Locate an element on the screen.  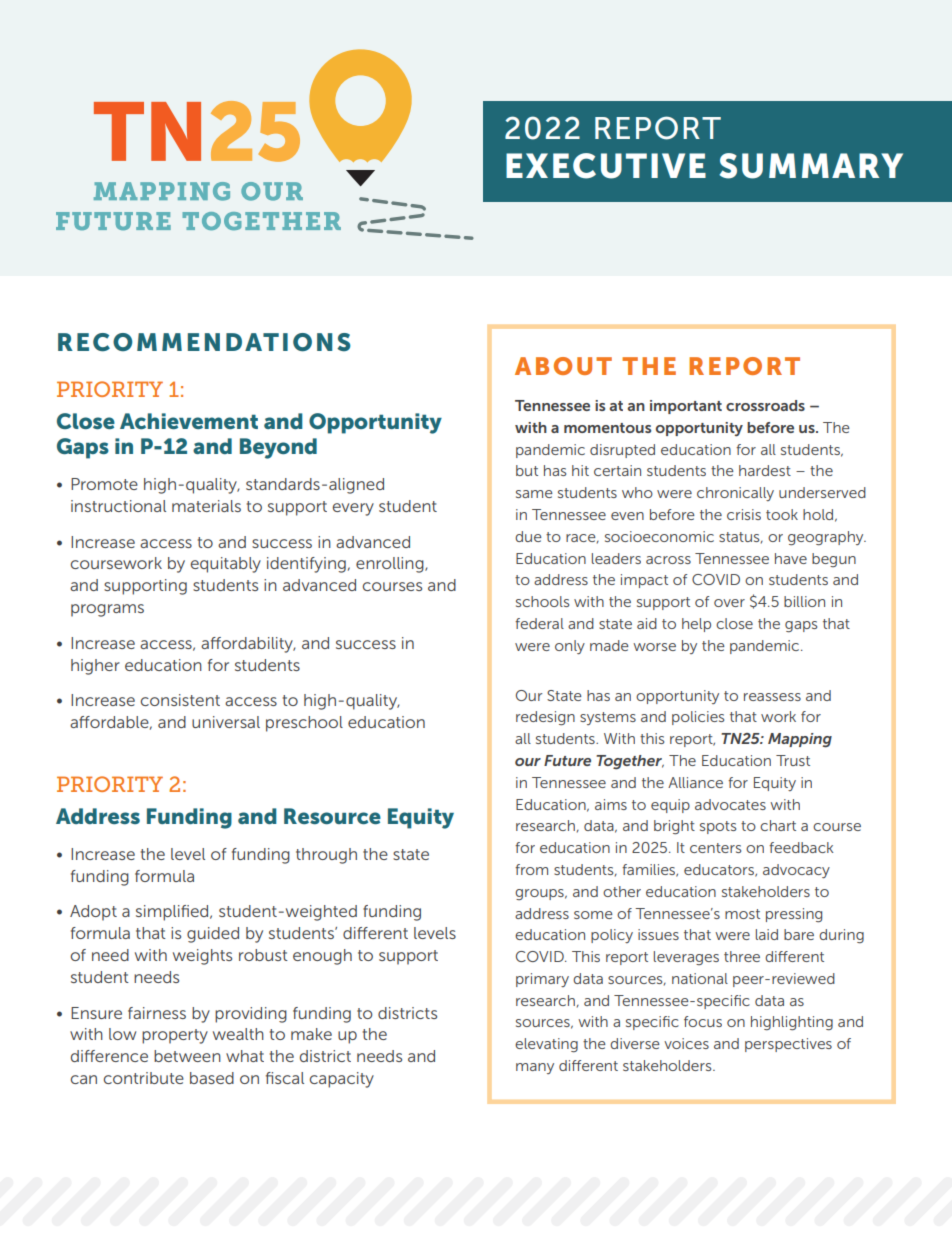
same is located at coordinates (534, 494).
